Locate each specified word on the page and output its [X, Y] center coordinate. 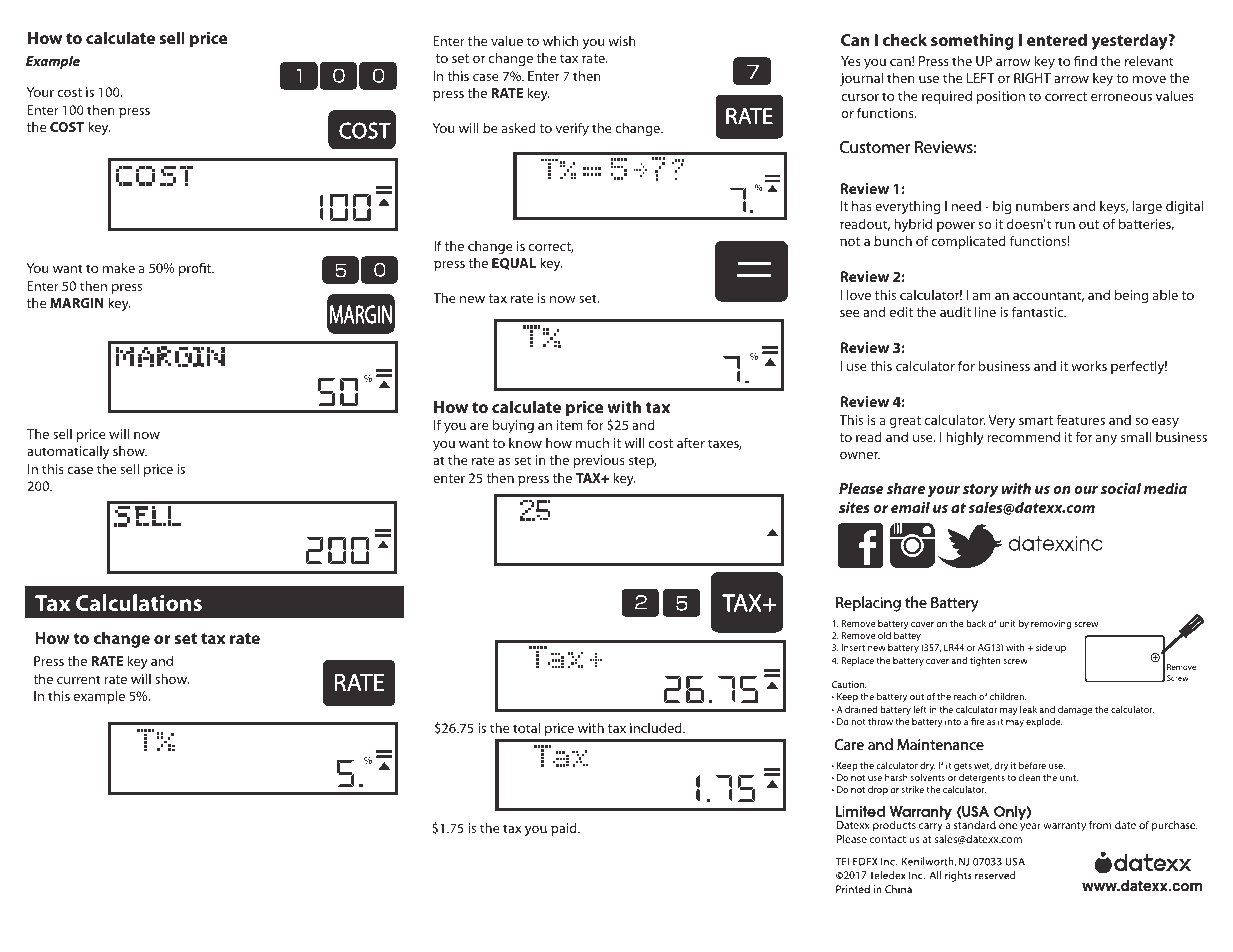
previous [599, 461]
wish [622, 40]
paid [565, 829]
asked [519, 127]
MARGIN [77, 303]
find [1085, 60]
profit [196, 269]
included [657, 727]
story [980, 491]
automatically [68, 452]
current [79, 679]
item [570, 425]
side [1044, 647]
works [1089, 365]
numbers [1042, 205]
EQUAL [514, 264]
